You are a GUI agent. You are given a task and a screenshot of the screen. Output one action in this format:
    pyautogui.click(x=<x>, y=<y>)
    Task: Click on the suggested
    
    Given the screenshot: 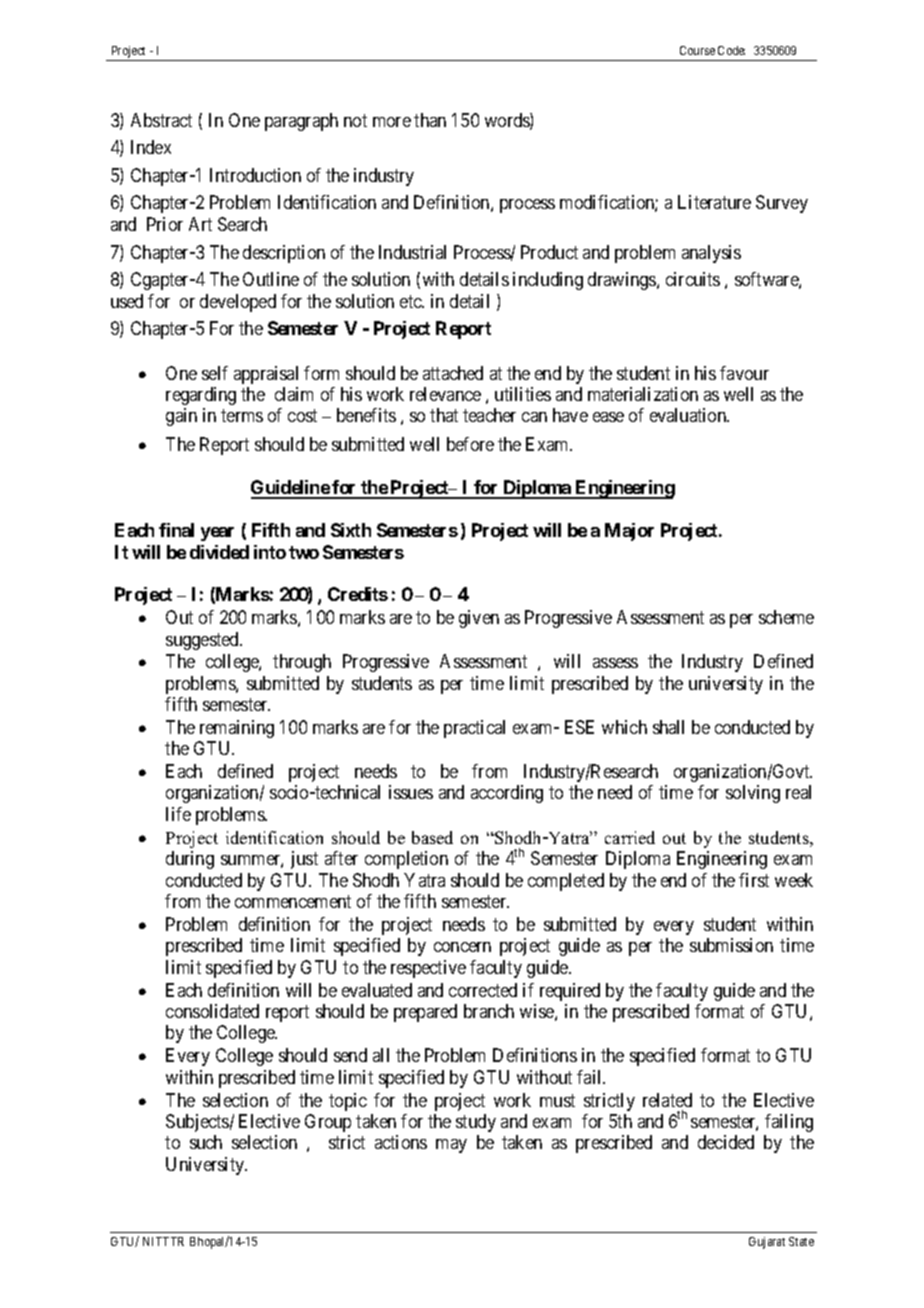 What is the action you would take?
    pyautogui.click(x=203, y=641)
